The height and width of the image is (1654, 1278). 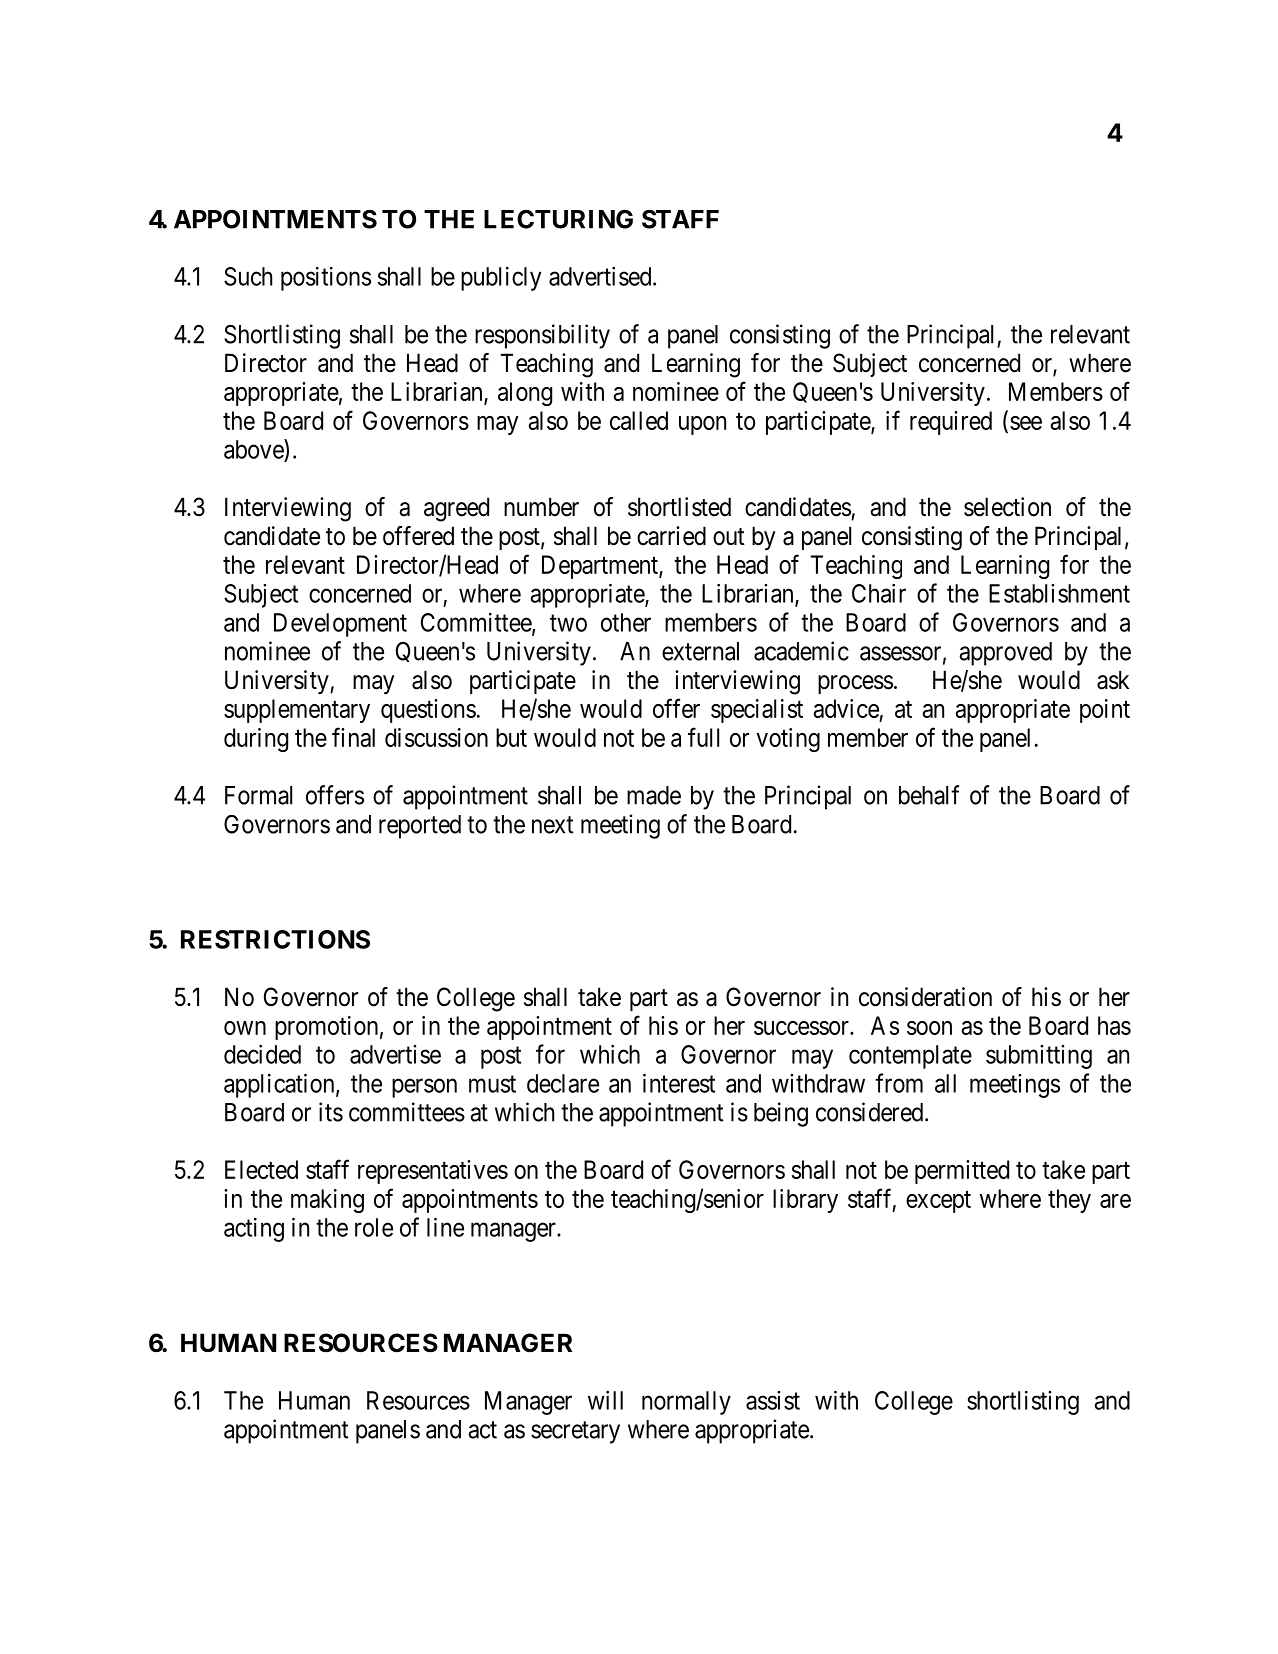 What do you see at coordinates (773, 1400) in the image?
I see `assist` at bounding box center [773, 1400].
